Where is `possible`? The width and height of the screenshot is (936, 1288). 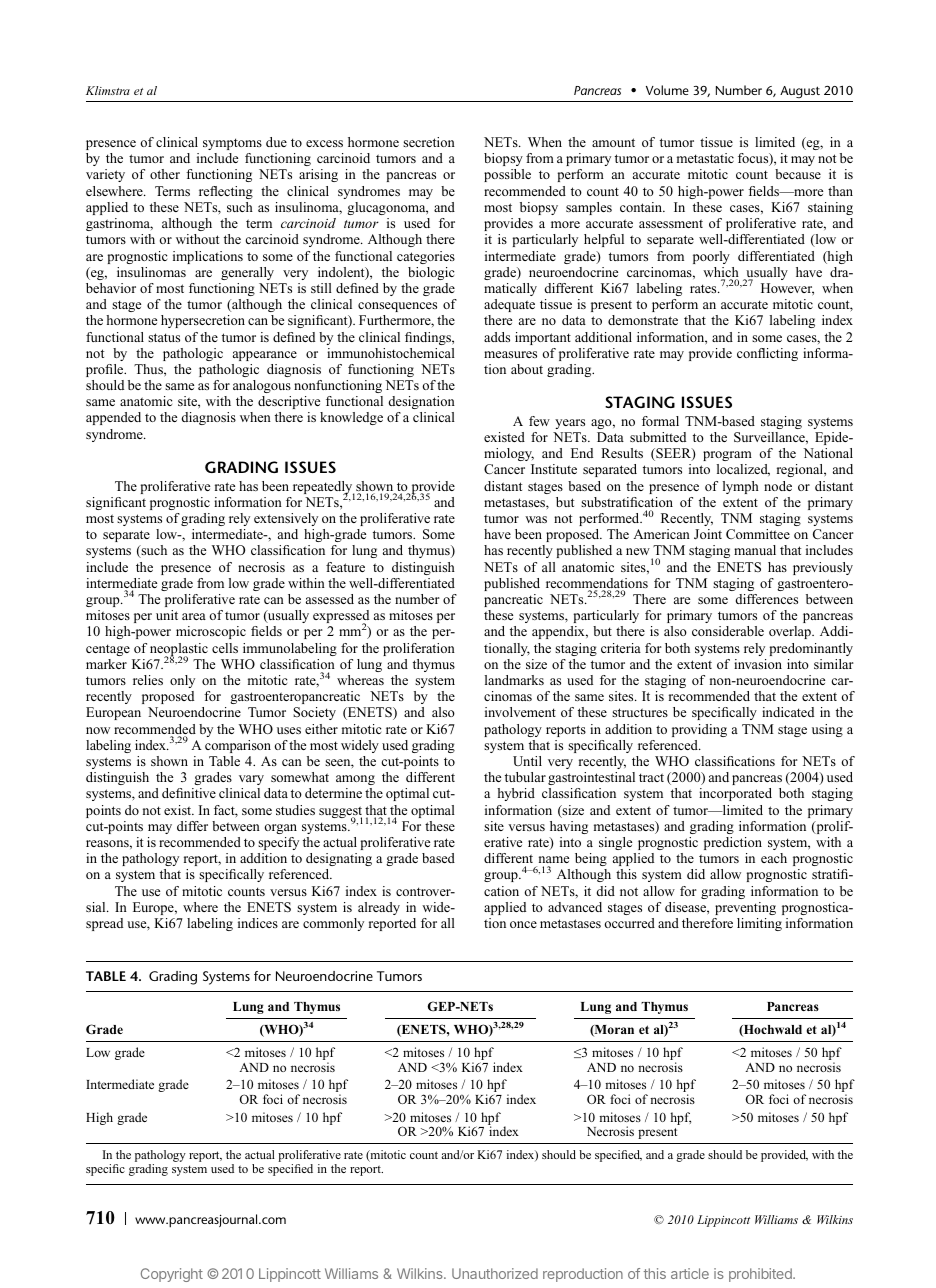
possible is located at coordinates (507, 175).
